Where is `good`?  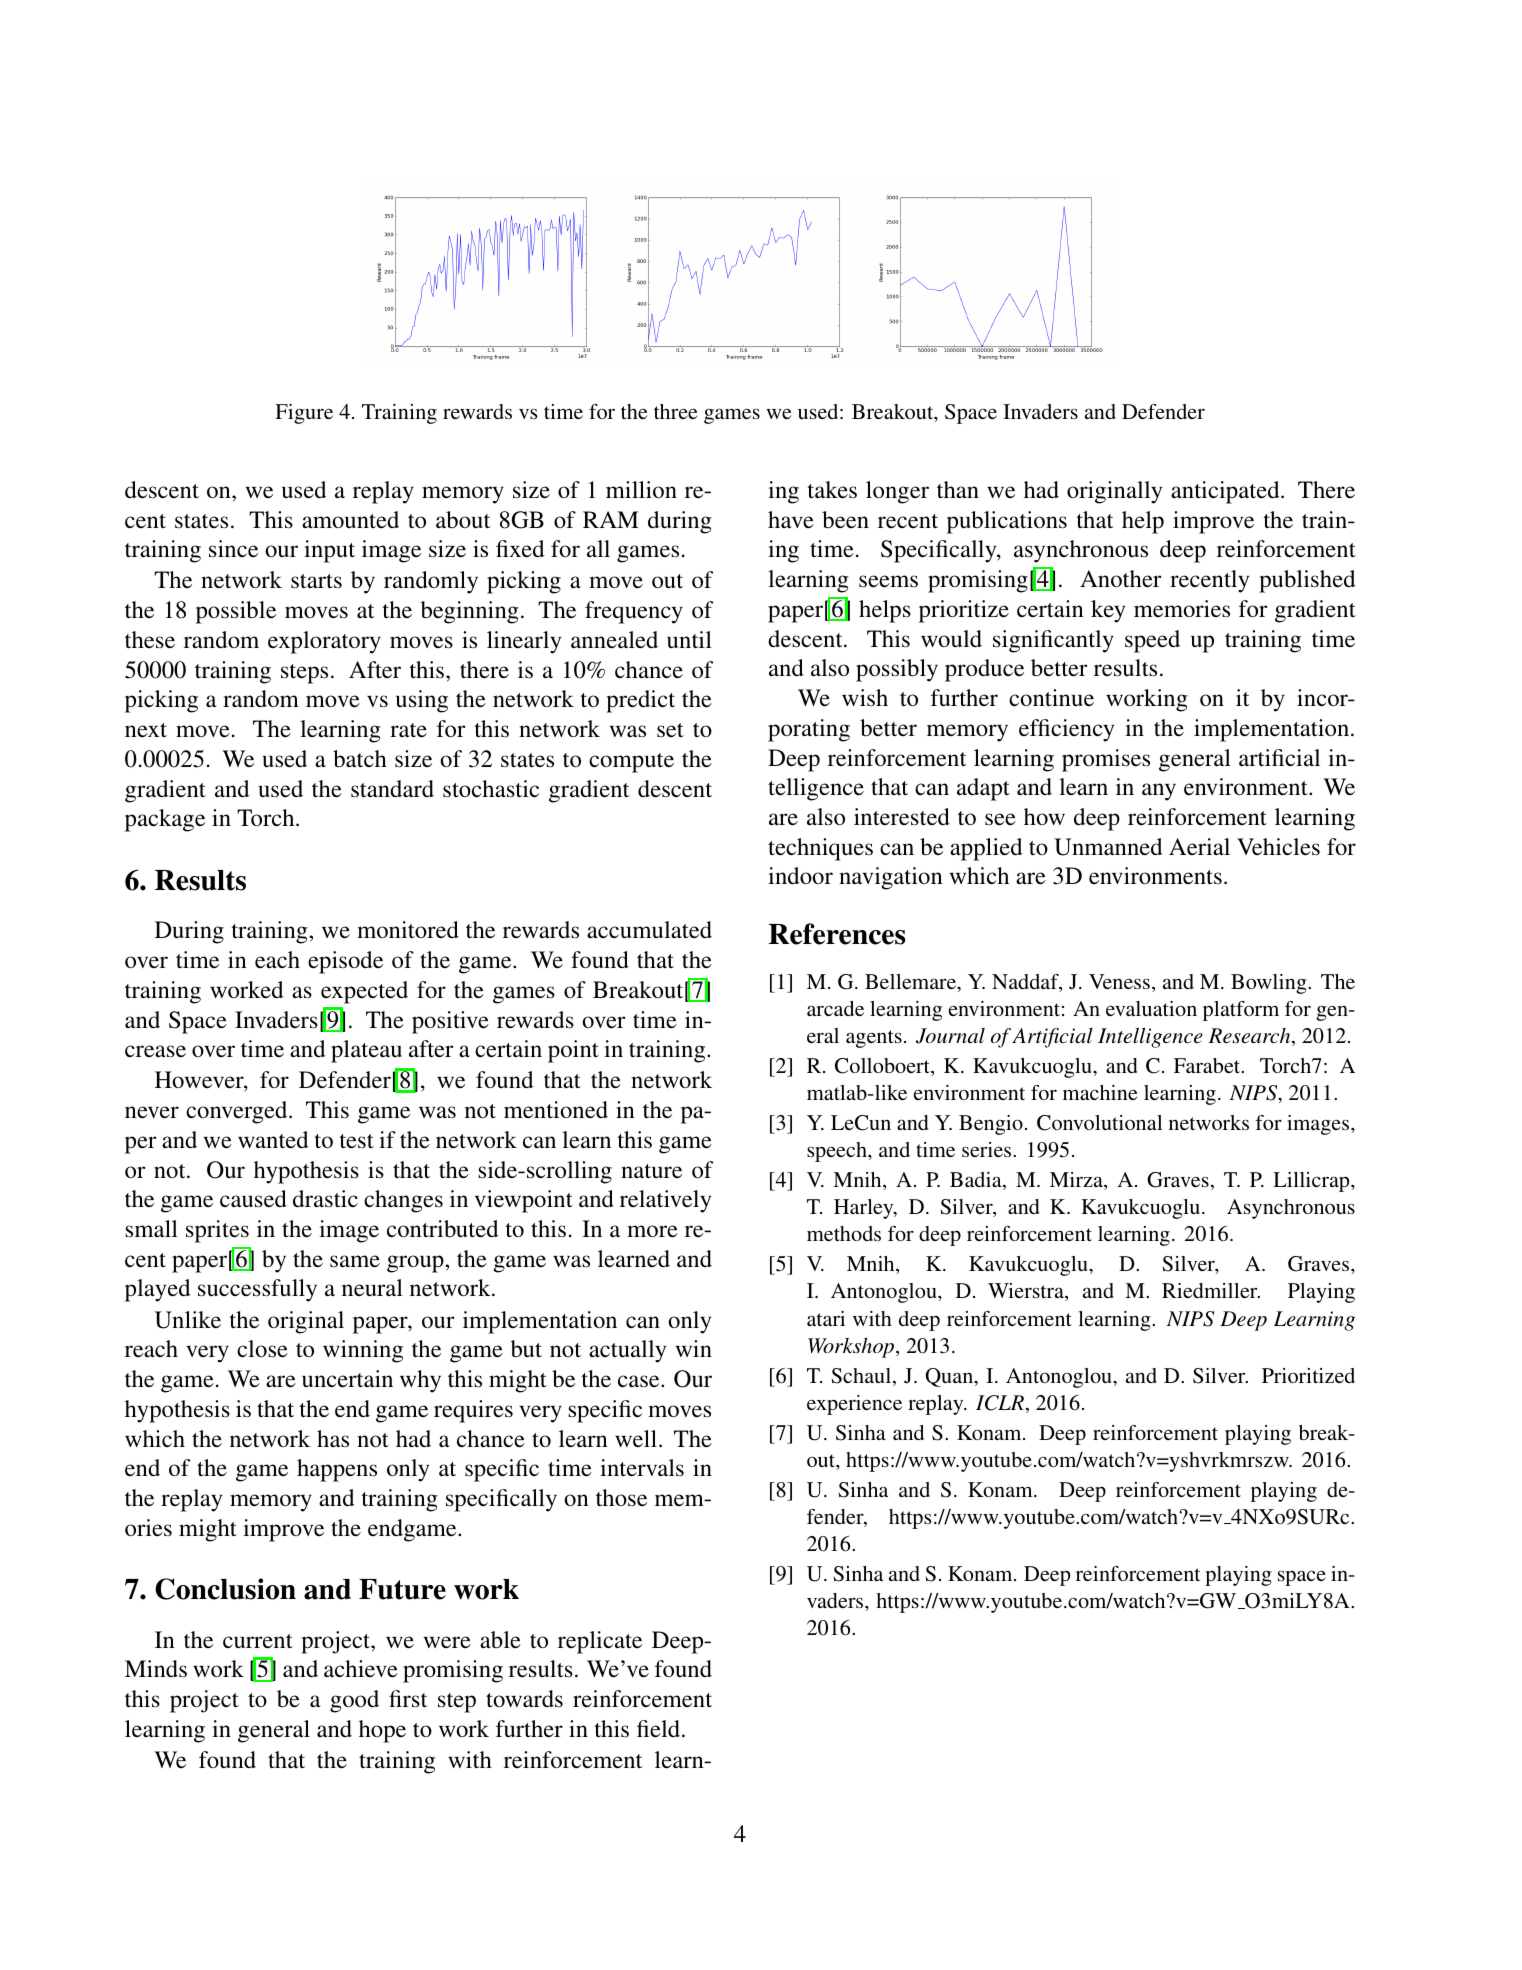
good is located at coordinates (354, 1701).
